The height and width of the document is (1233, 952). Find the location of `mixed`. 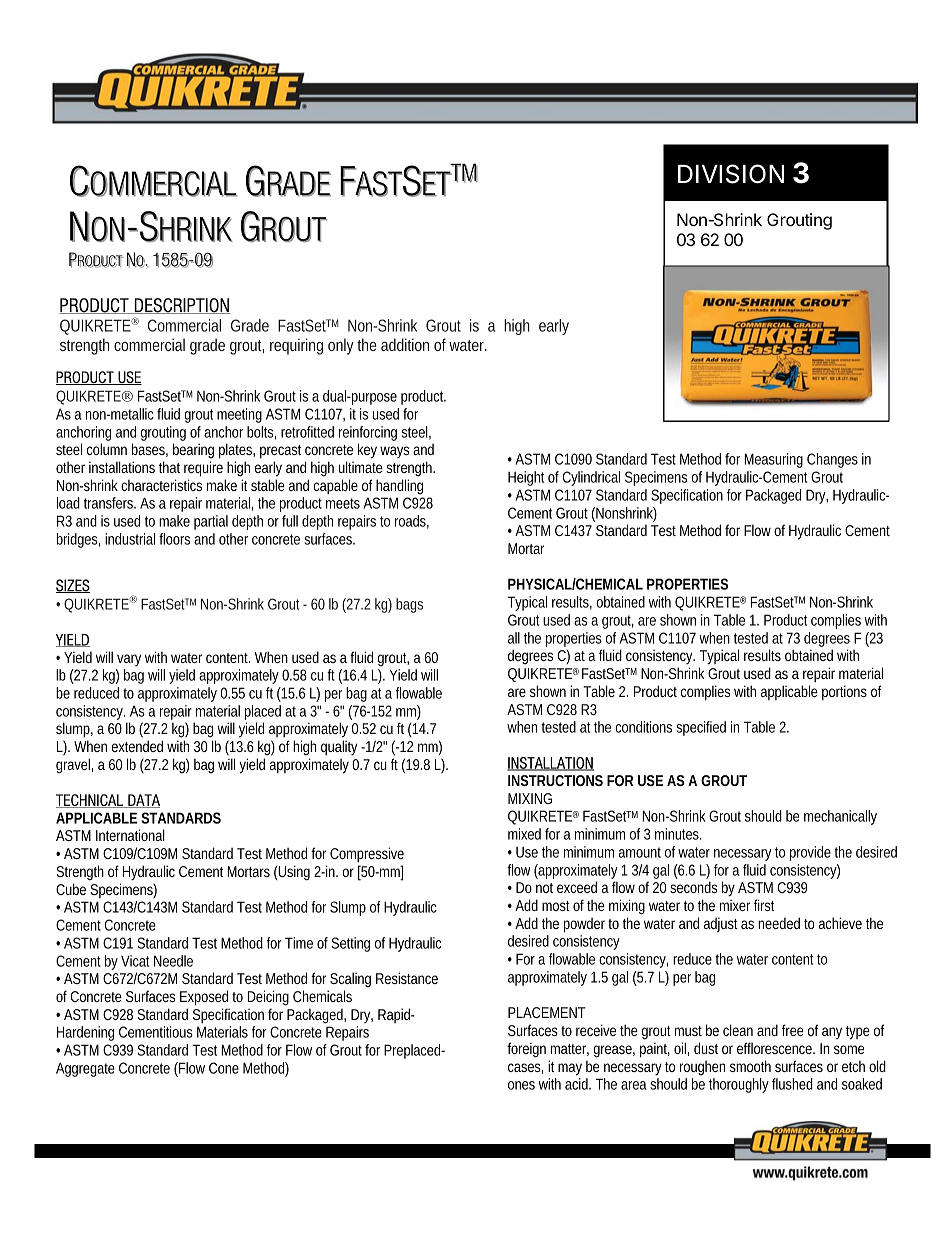

mixed is located at coordinates (524, 834).
